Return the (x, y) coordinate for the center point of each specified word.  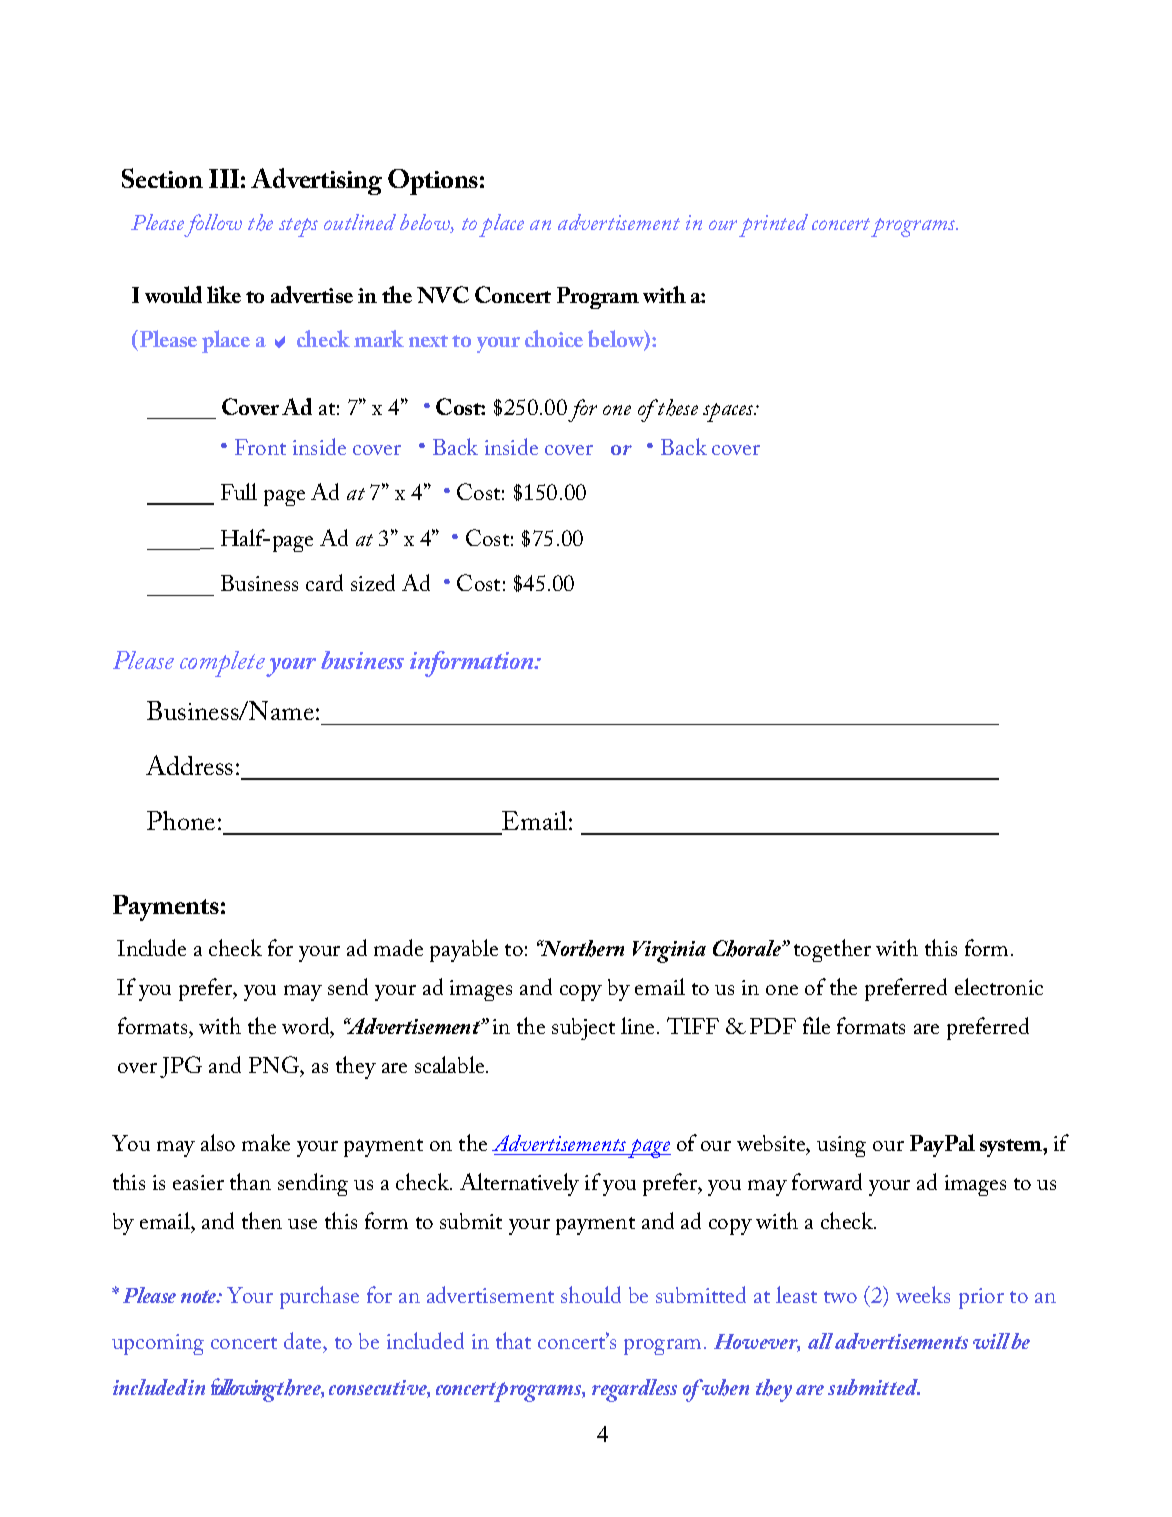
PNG (275, 1064)
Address (189, 765)
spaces (729, 412)
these (678, 407)
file (816, 1025)
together (832, 950)
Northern (581, 948)
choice (554, 338)
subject (583, 1029)
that (513, 1340)
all (822, 1341)
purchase (319, 1297)
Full (239, 491)
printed (773, 225)
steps (298, 227)
